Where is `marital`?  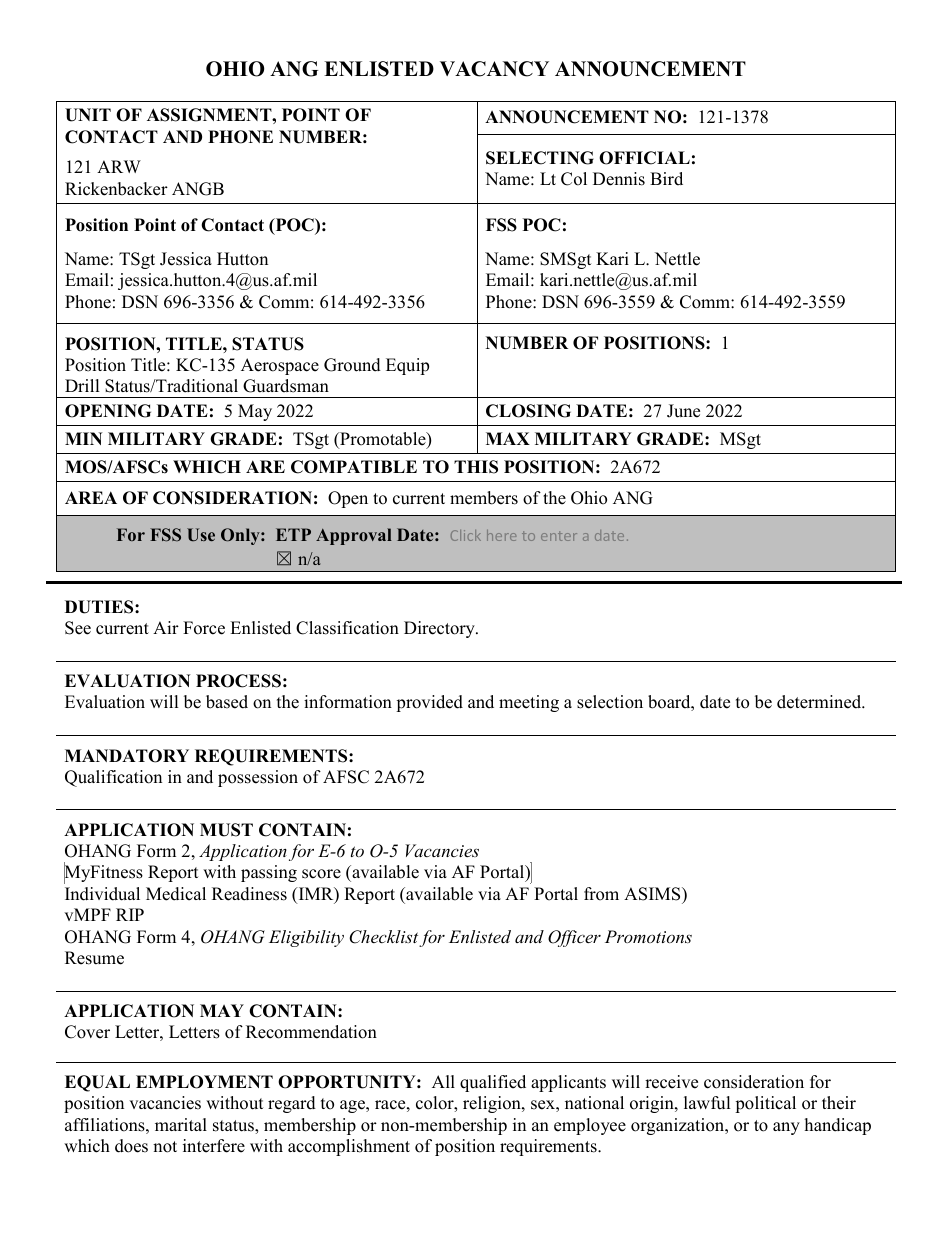 marital is located at coordinates (181, 1124).
